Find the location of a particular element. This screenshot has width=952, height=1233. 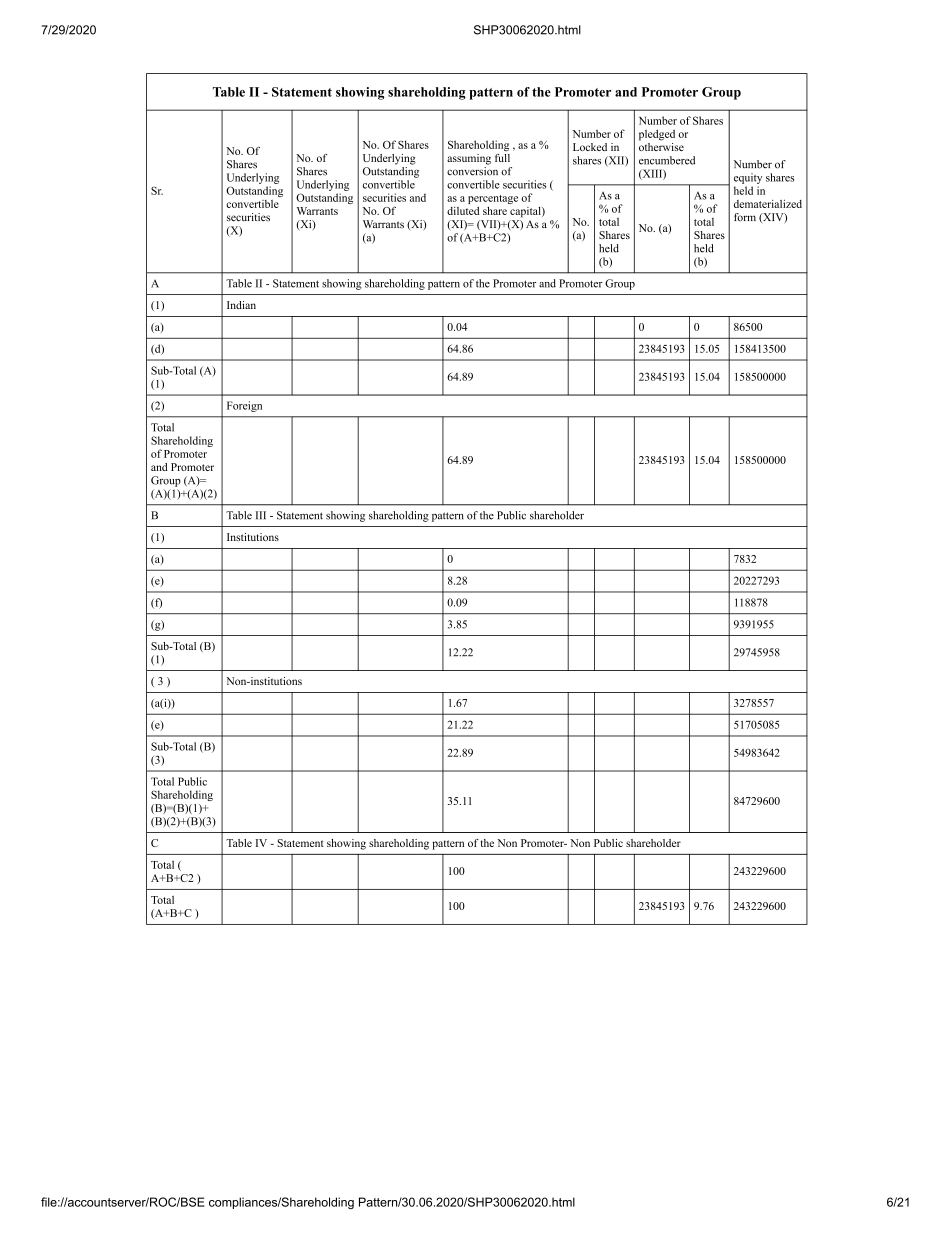

form is located at coordinates (745, 217).
